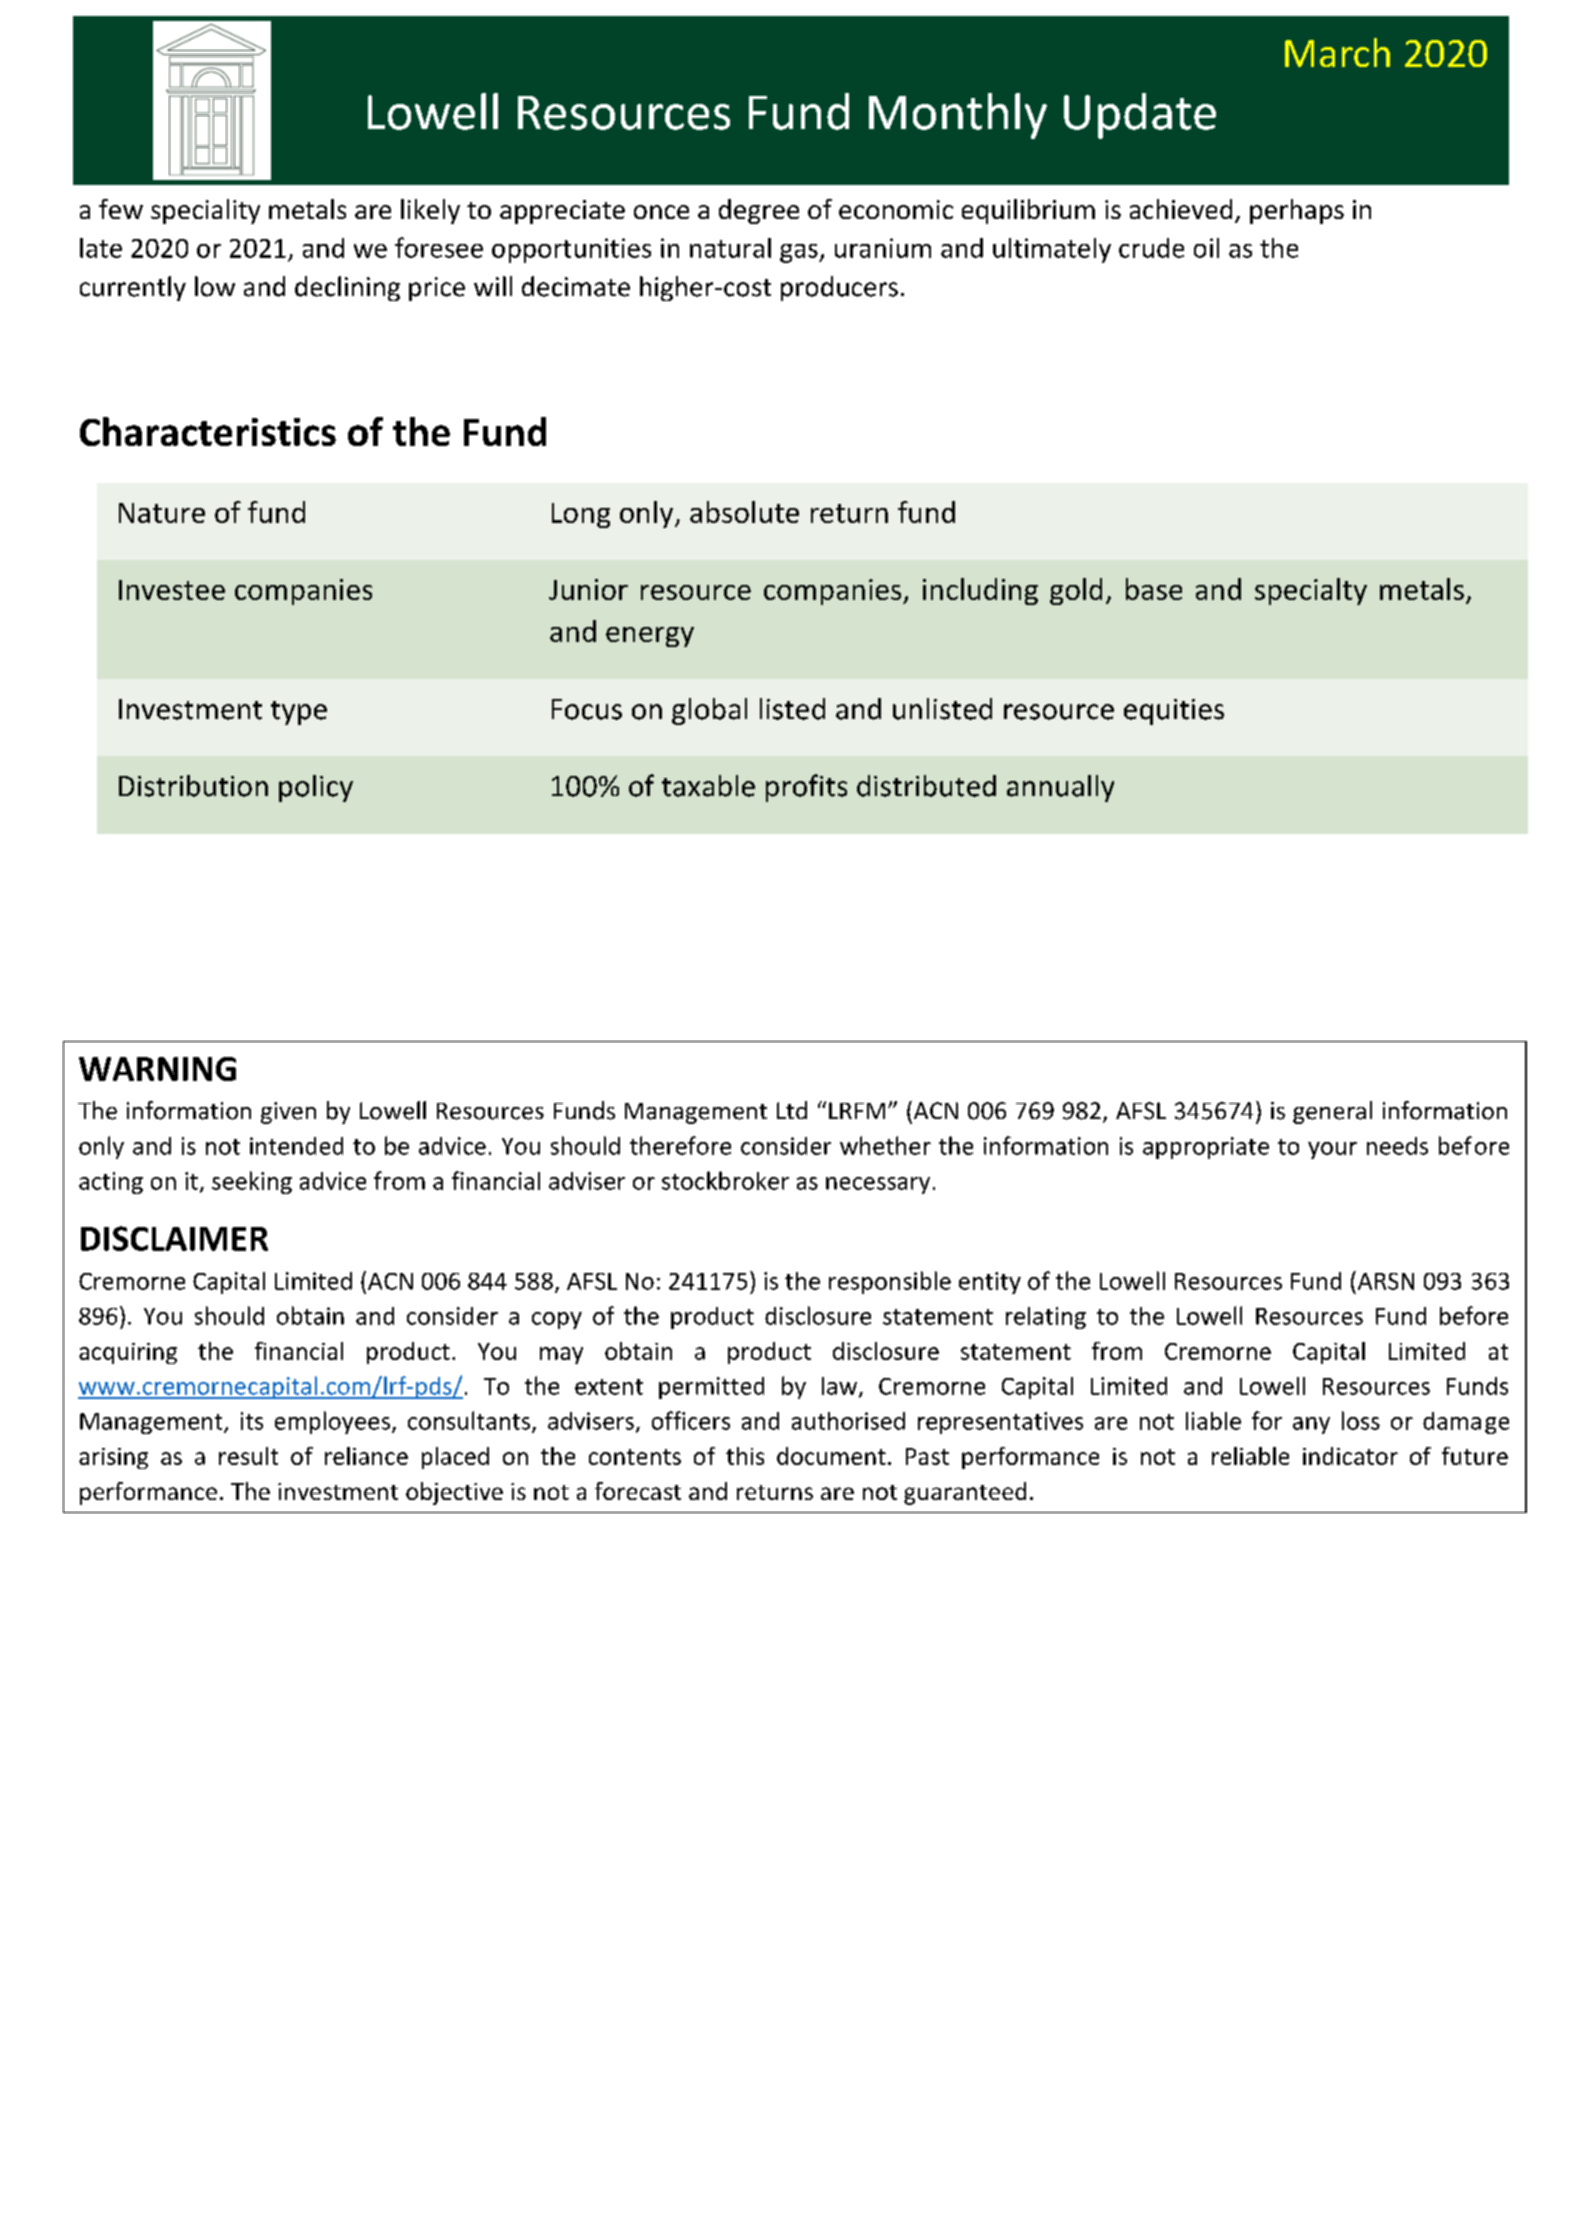  Describe the element at coordinates (958, 116) in the screenshot. I see `Monthly` at that location.
